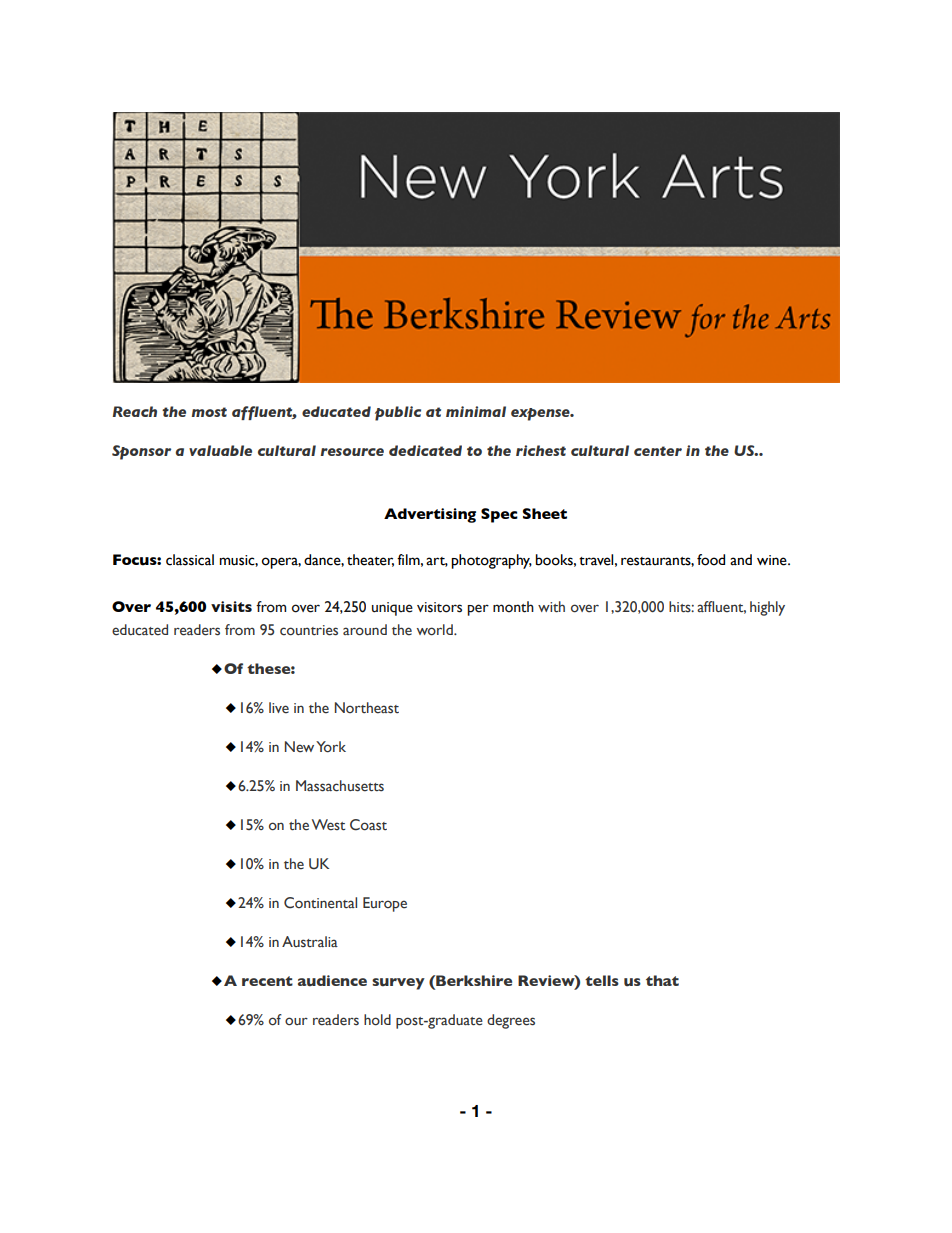  I want to click on most, so click(209, 412).
